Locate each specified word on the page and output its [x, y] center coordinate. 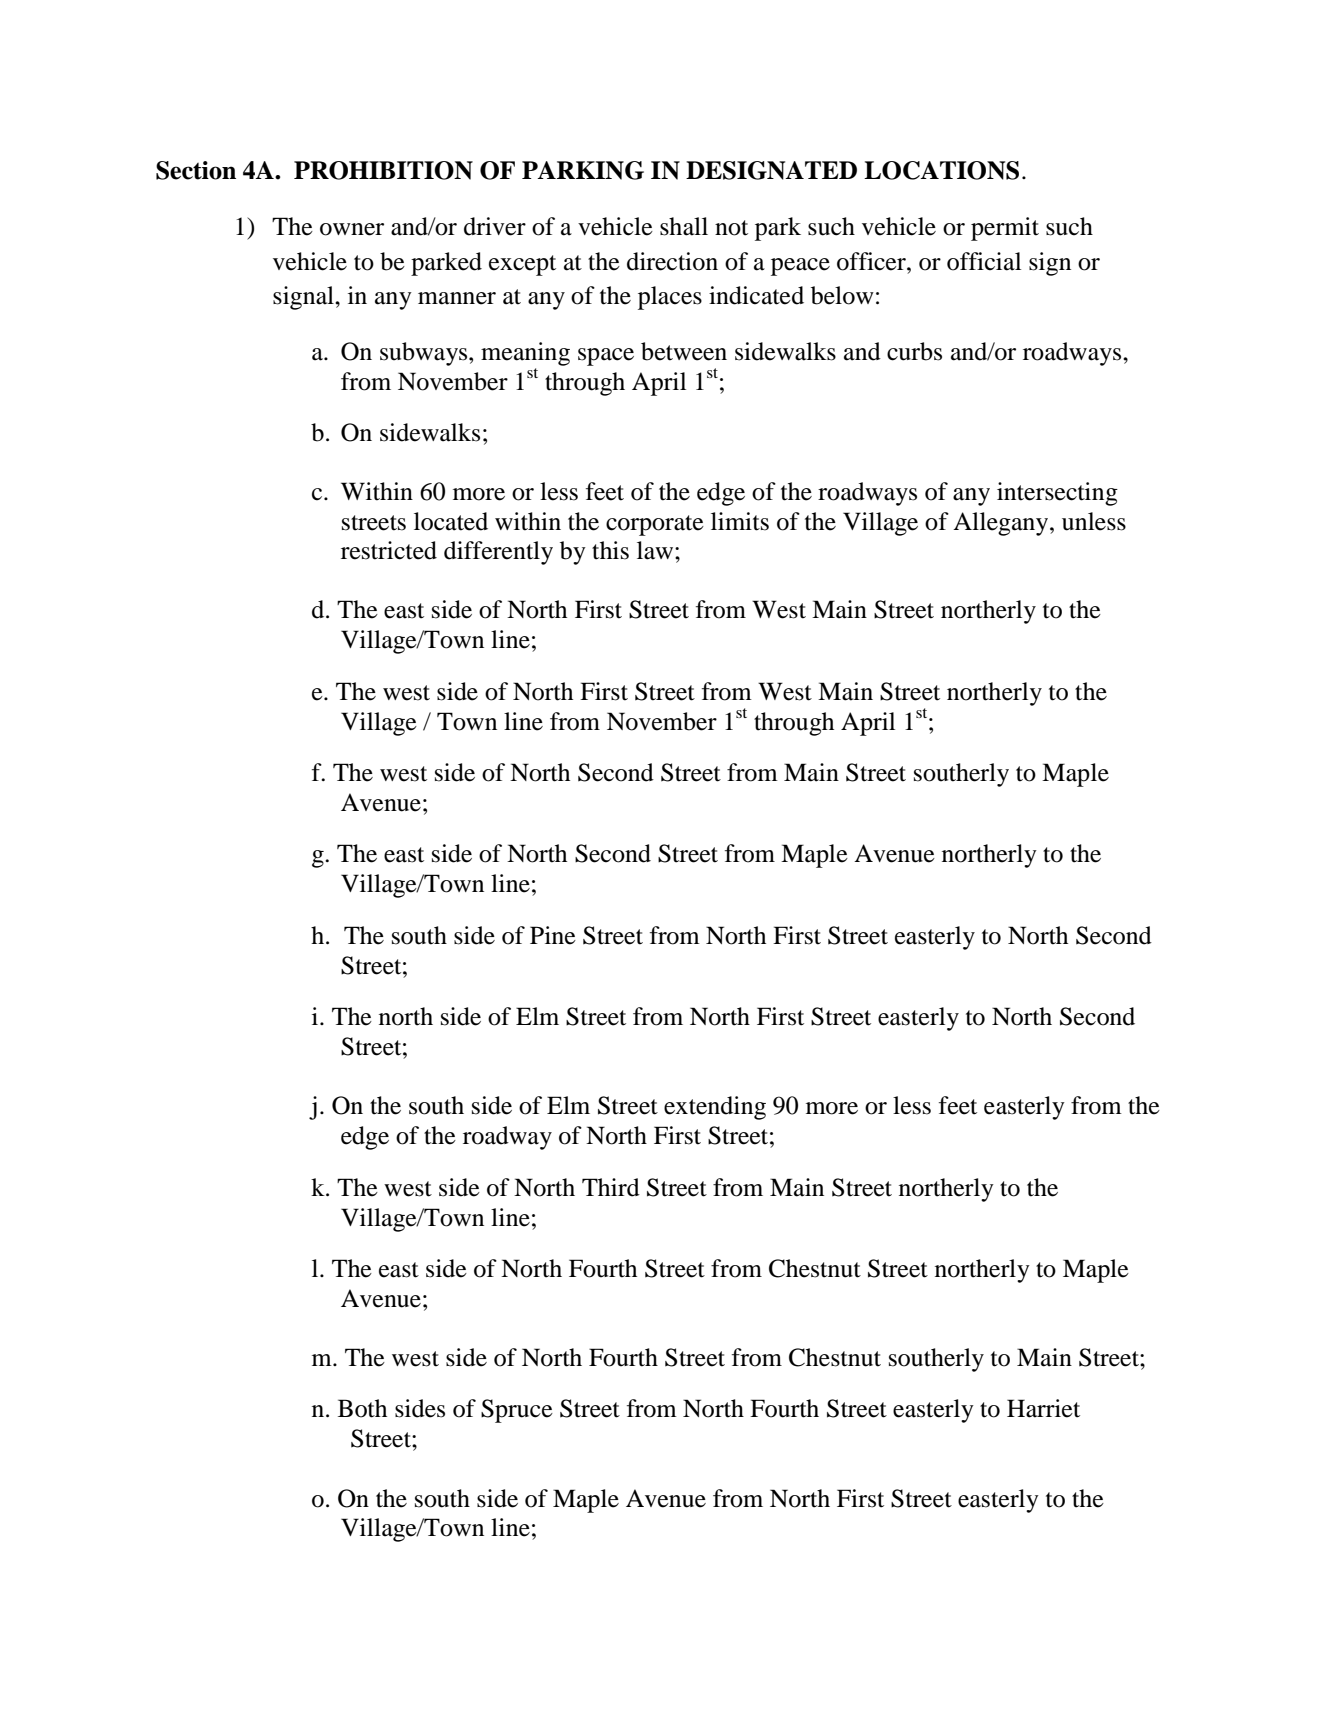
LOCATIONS [941, 170]
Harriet [1043, 1408]
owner [352, 229]
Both [362, 1408]
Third [611, 1187]
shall [684, 226]
